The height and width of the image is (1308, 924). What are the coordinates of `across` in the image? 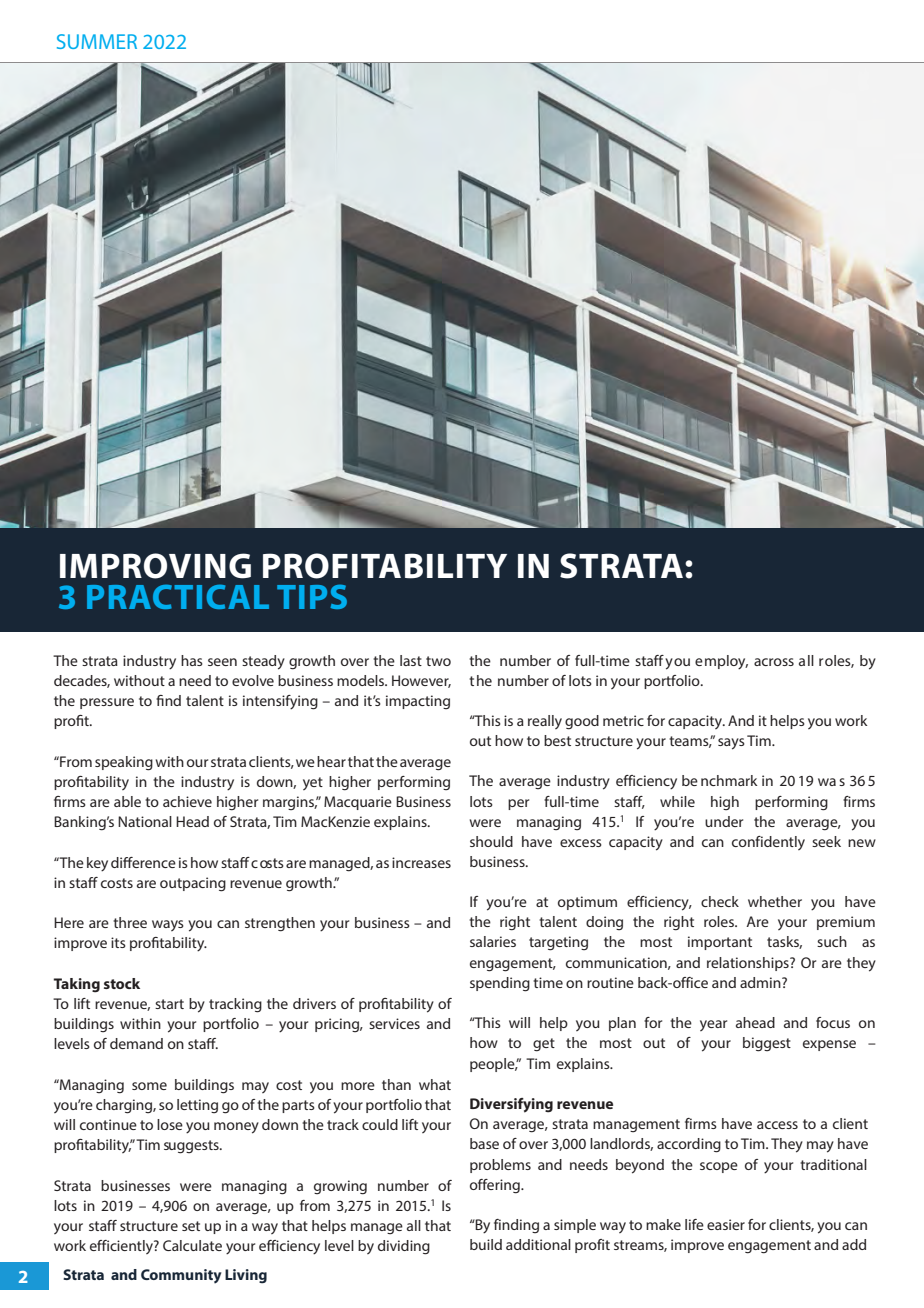 It's located at (774, 662).
